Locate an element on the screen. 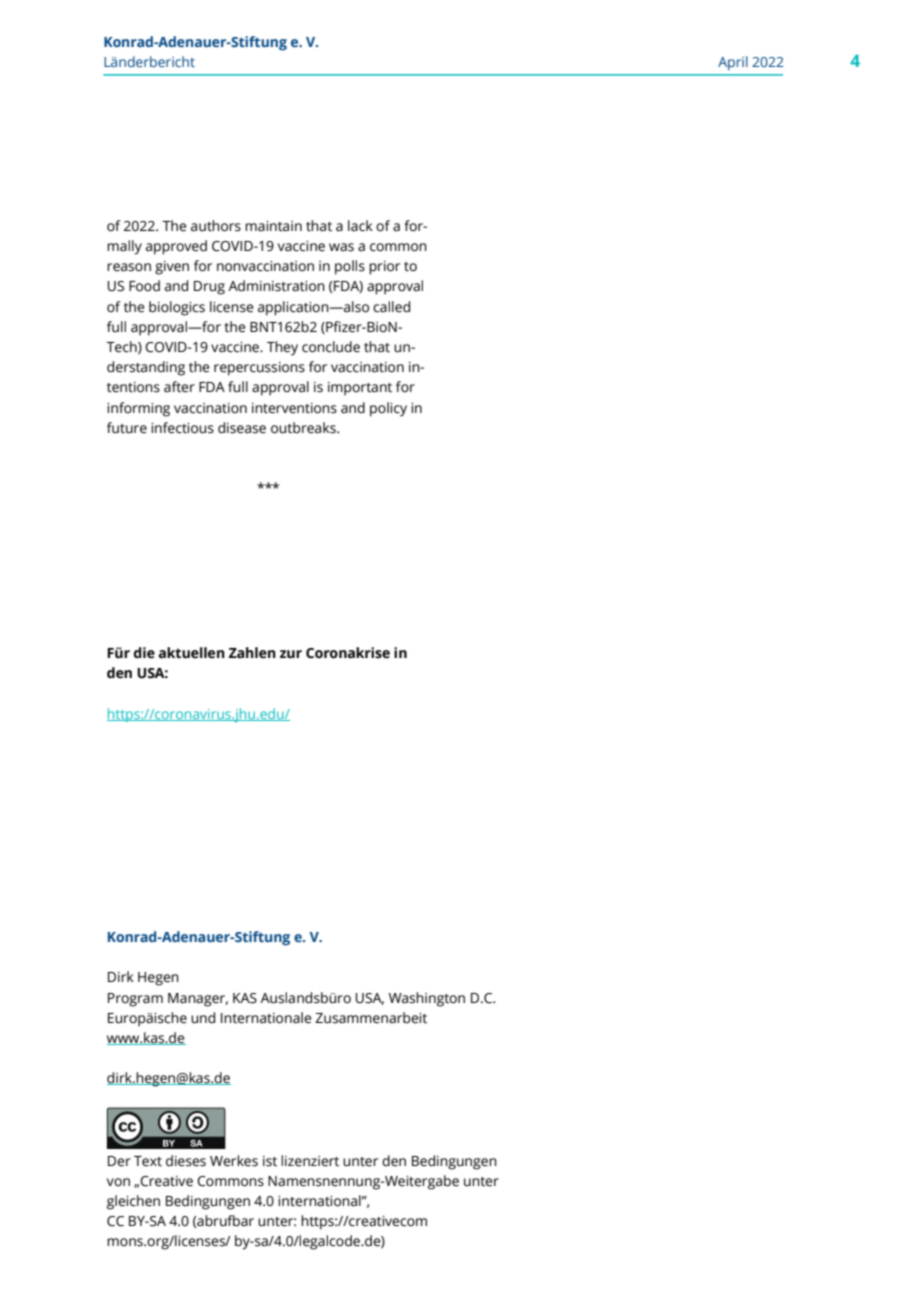 The width and height of the screenshot is (924, 1308). Text is located at coordinates (148, 1161).
